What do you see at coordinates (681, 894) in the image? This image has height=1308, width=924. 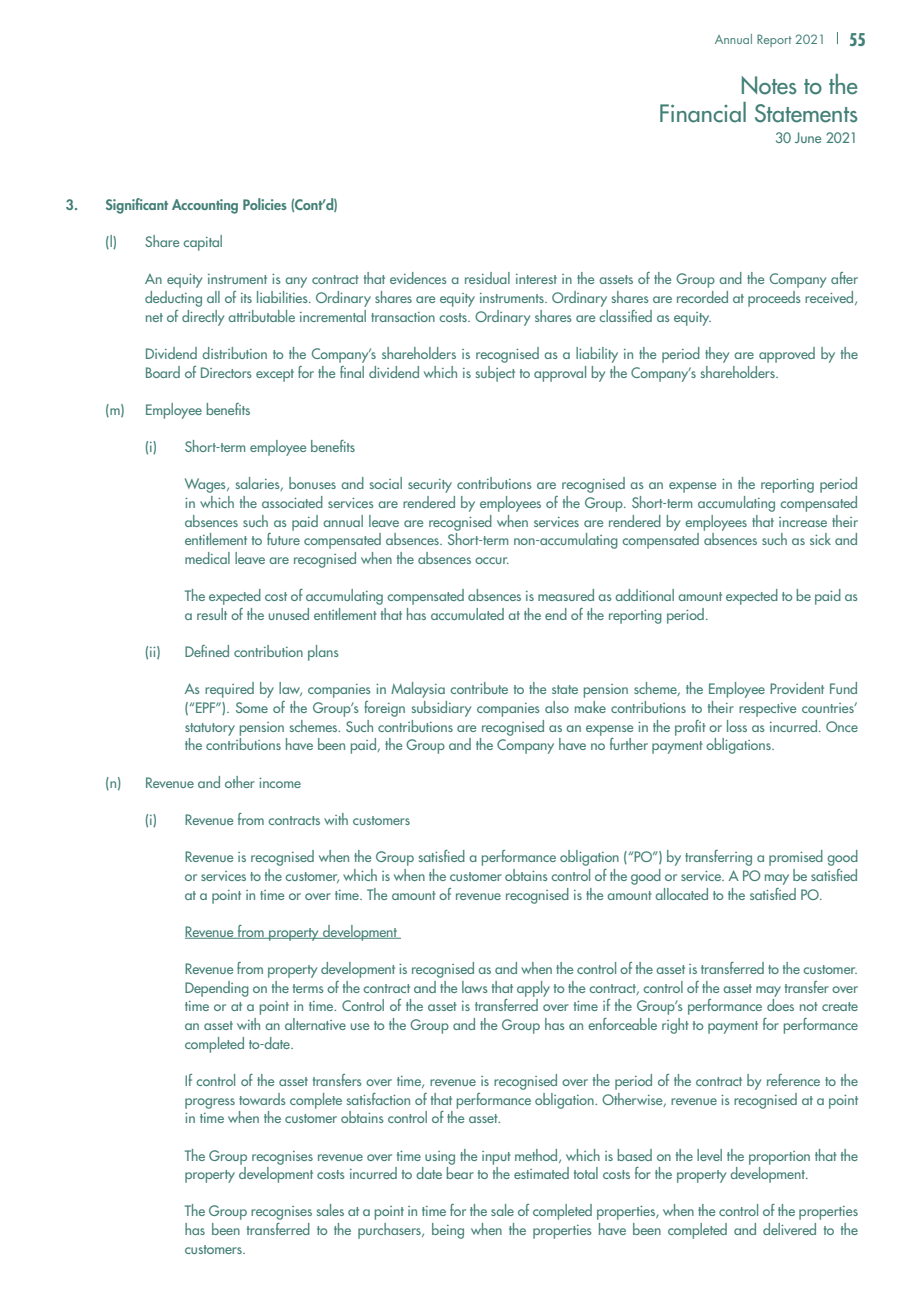 I see `allocated` at bounding box center [681, 894].
